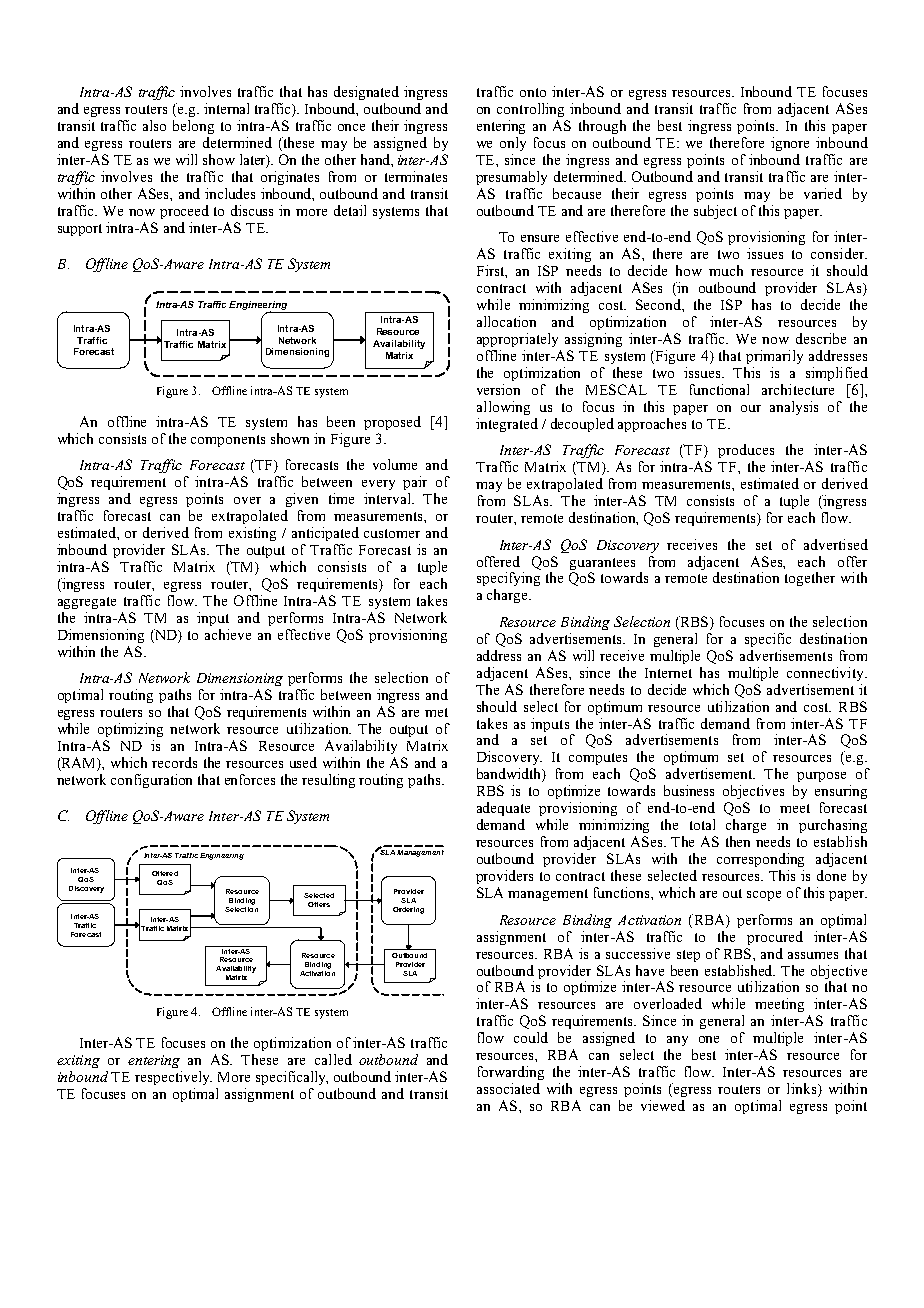 This document has width=924, height=1308. What do you see at coordinates (790, 144) in the document?
I see `ignore` at bounding box center [790, 144].
